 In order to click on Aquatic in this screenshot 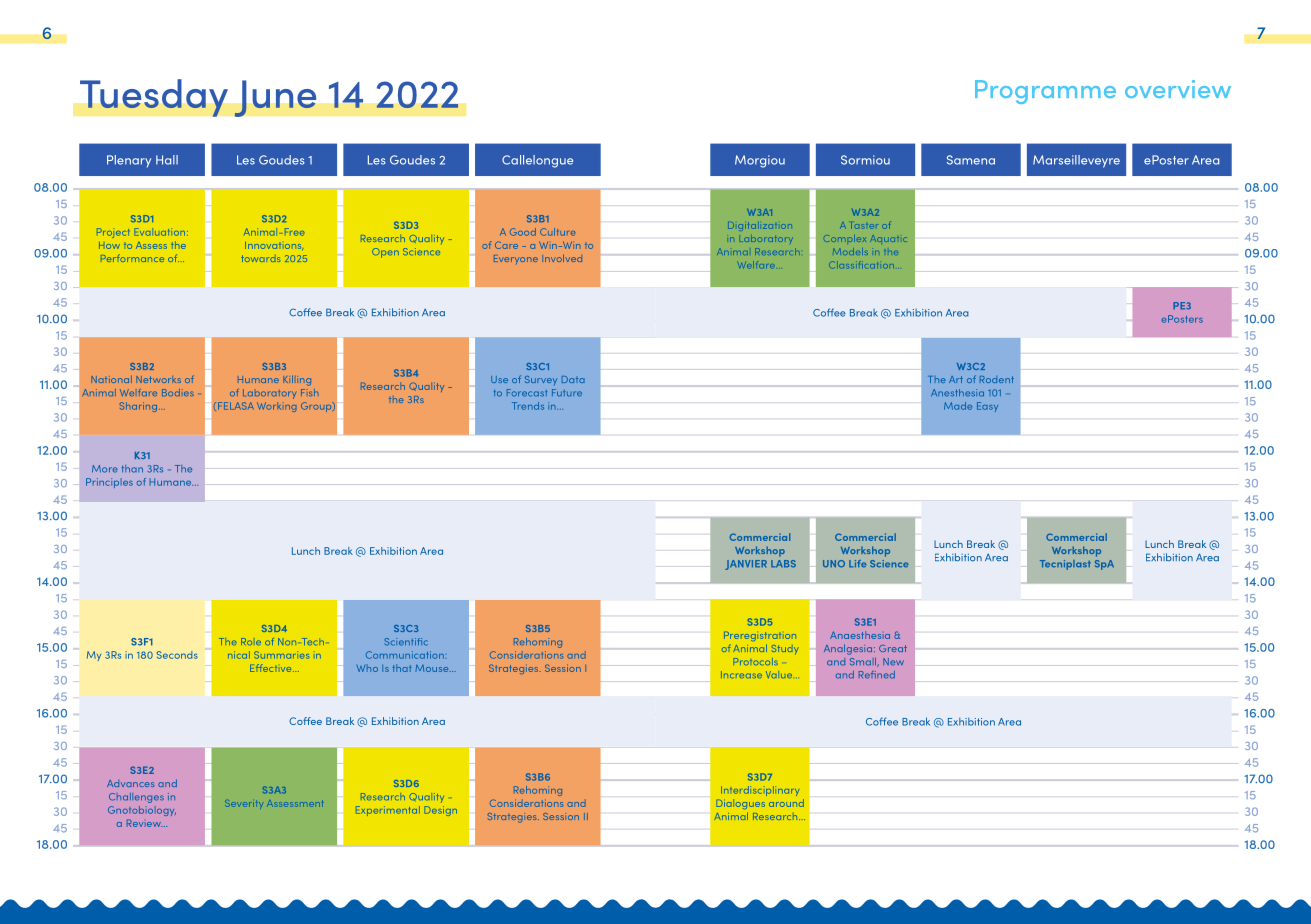, I will do `click(888, 238)`.
